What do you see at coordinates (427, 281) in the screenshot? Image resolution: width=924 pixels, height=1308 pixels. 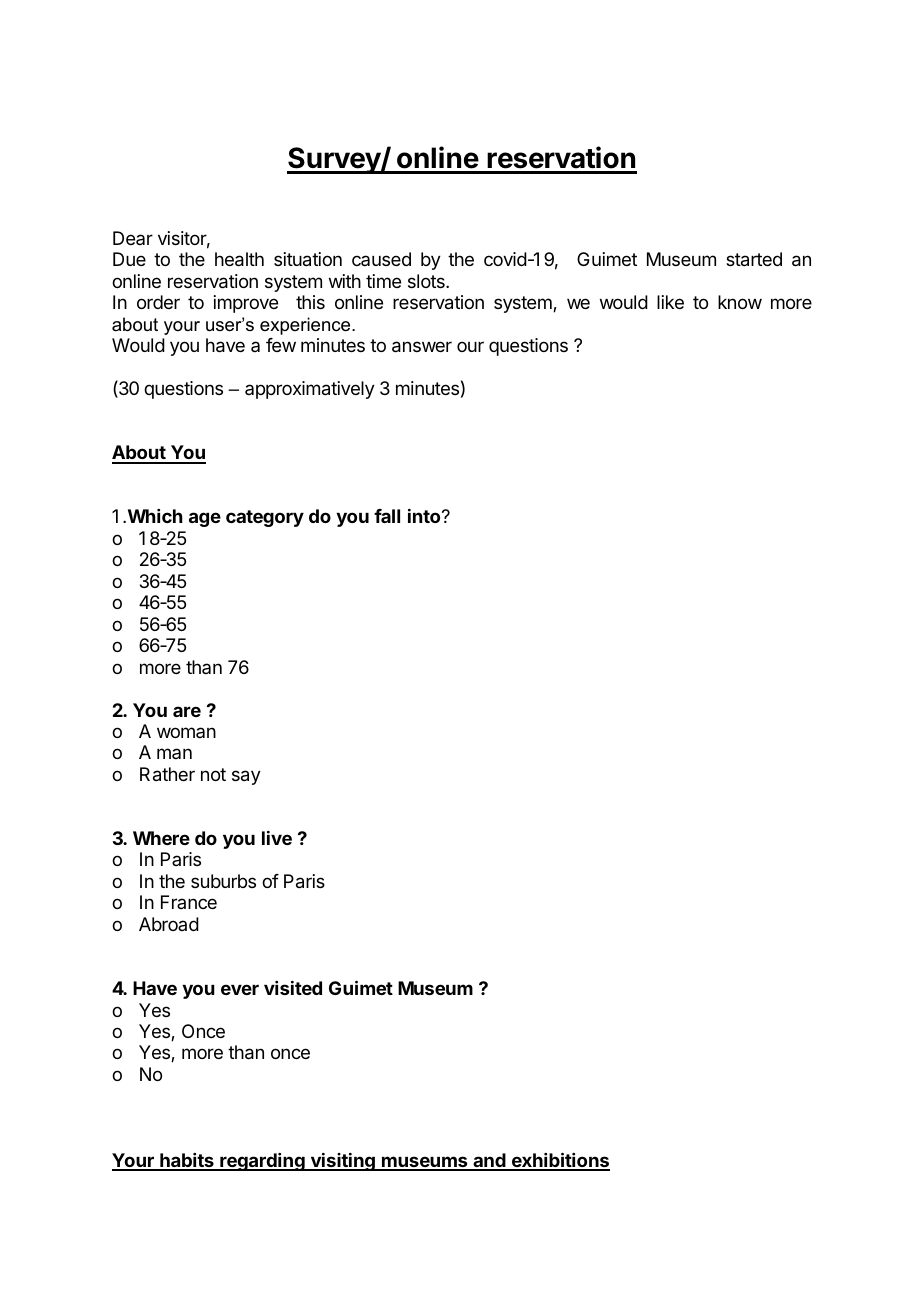 I see `slots` at bounding box center [427, 281].
